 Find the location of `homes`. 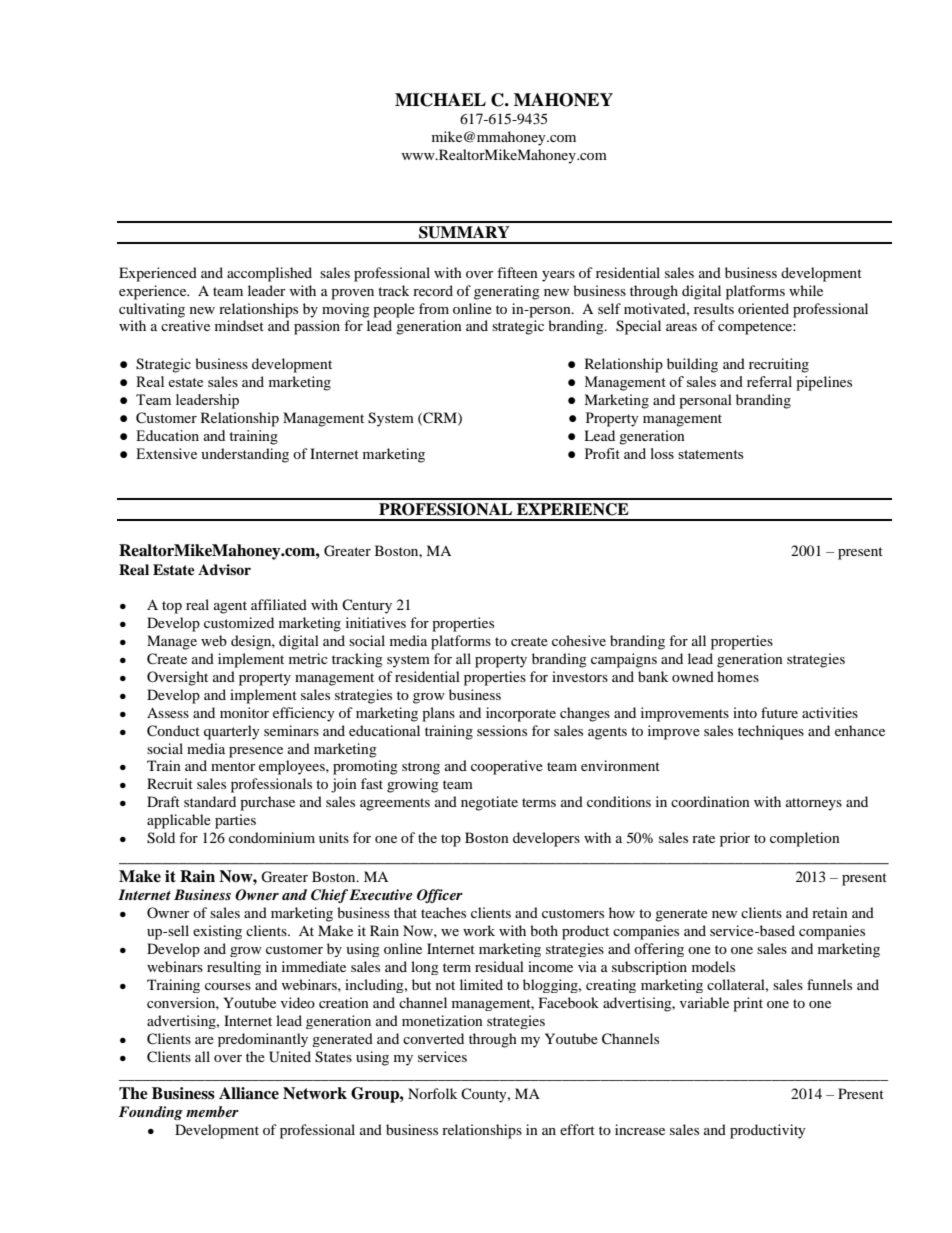

homes is located at coordinates (738, 676).
